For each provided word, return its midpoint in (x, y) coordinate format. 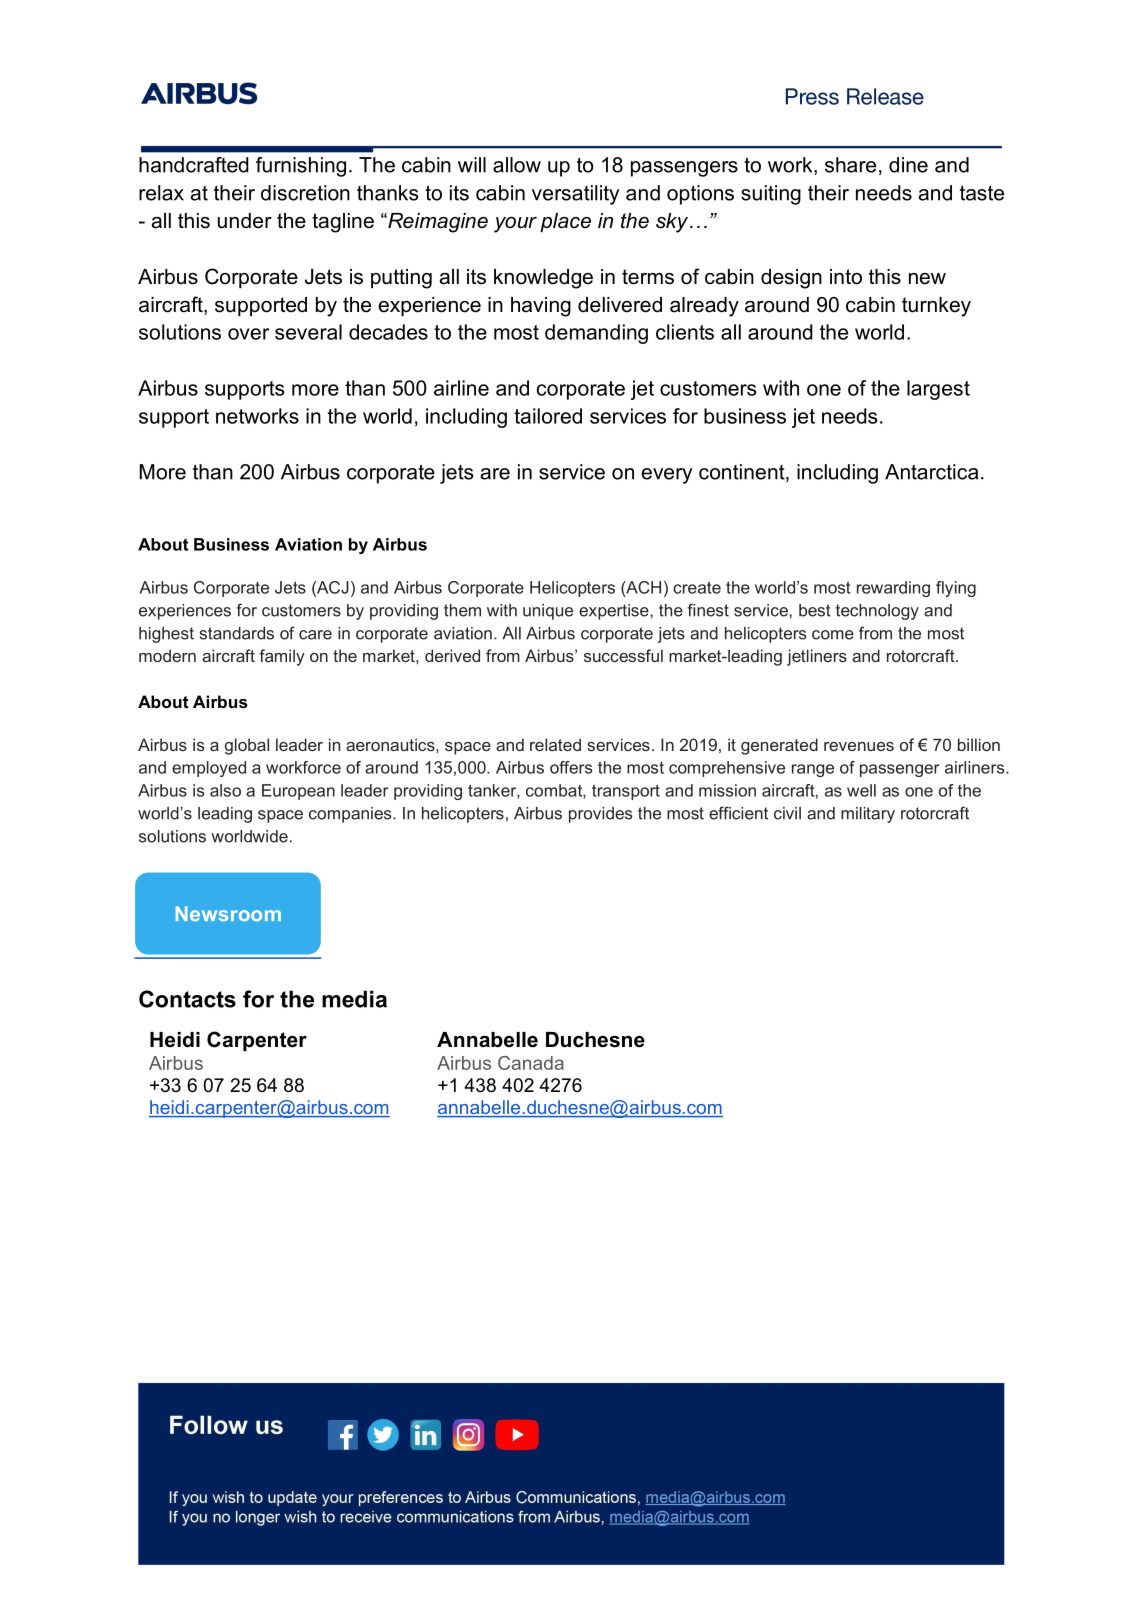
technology (877, 612)
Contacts (187, 999)
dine (908, 165)
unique (548, 612)
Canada (531, 1063)
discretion (305, 193)
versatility (575, 195)
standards (237, 633)
